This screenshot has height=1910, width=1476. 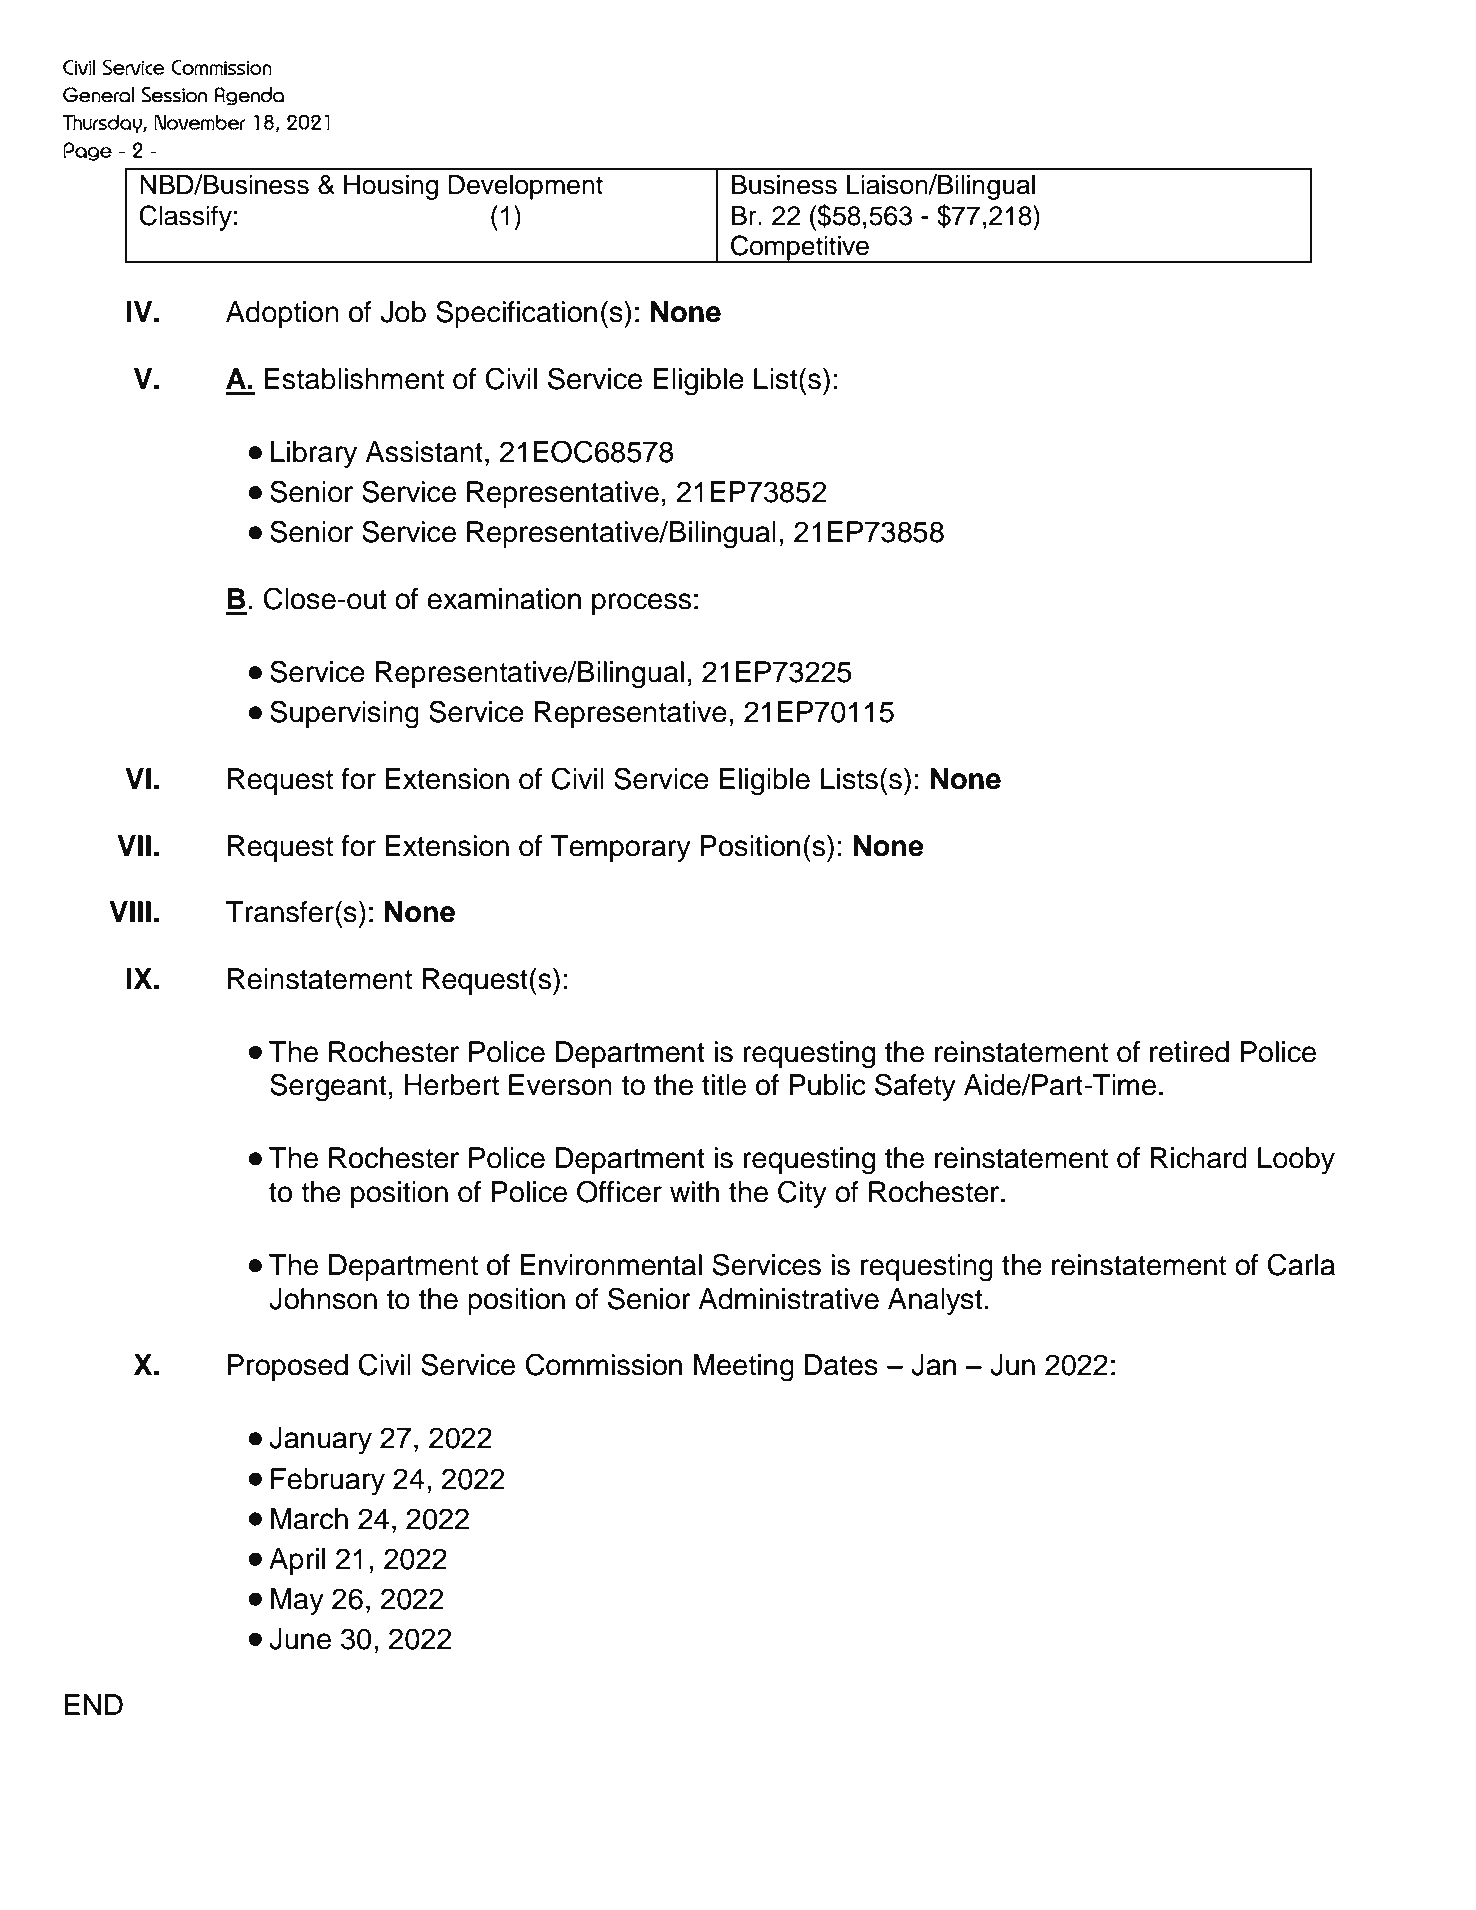 What do you see at coordinates (297, 1601) in the screenshot?
I see `May` at bounding box center [297, 1601].
